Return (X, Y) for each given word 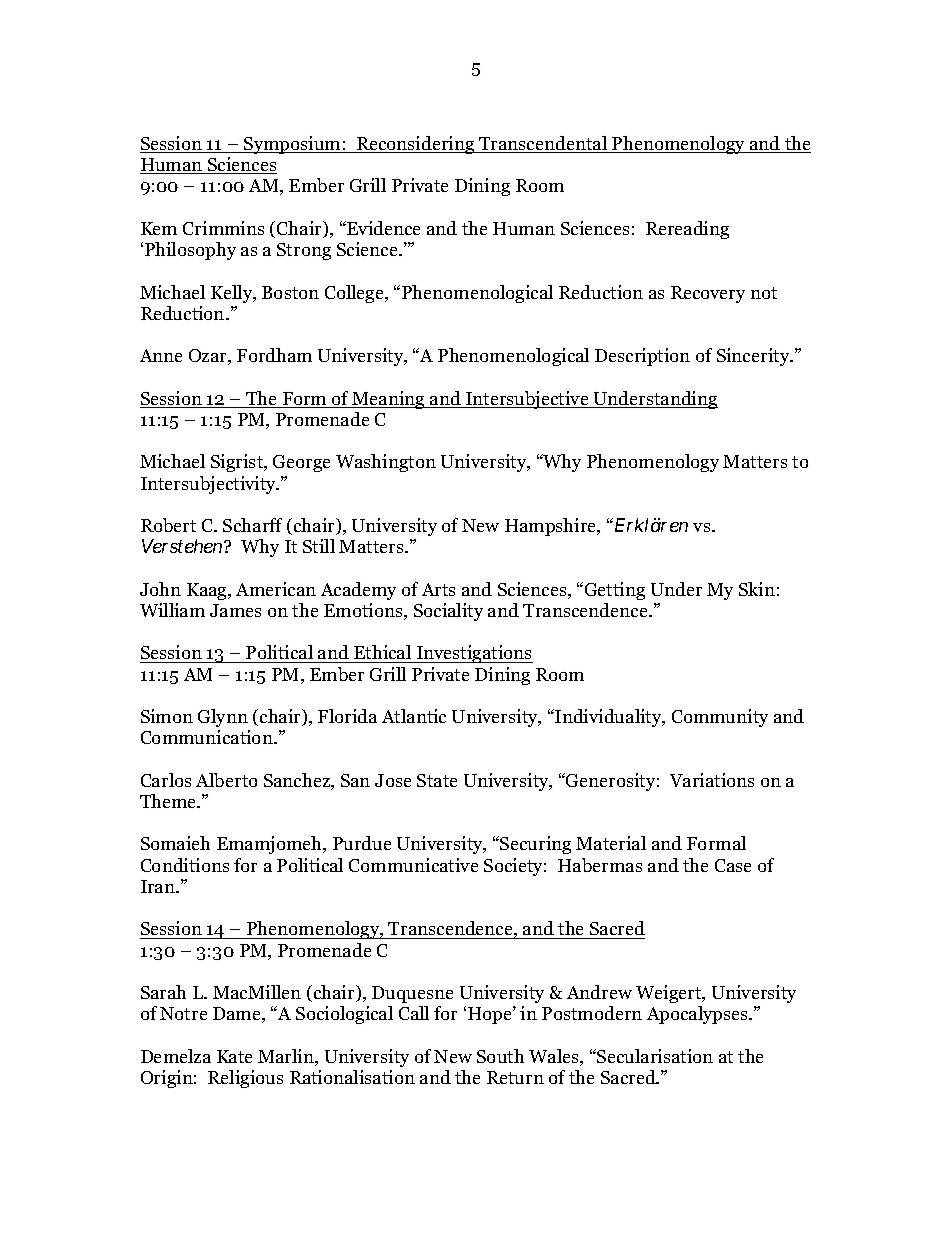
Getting (615, 591)
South (500, 1056)
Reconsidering (416, 145)
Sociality (448, 612)
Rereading (687, 230)
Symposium (292, 145)
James (235, 610)
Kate (234, 1056)
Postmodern (592, 1013)
